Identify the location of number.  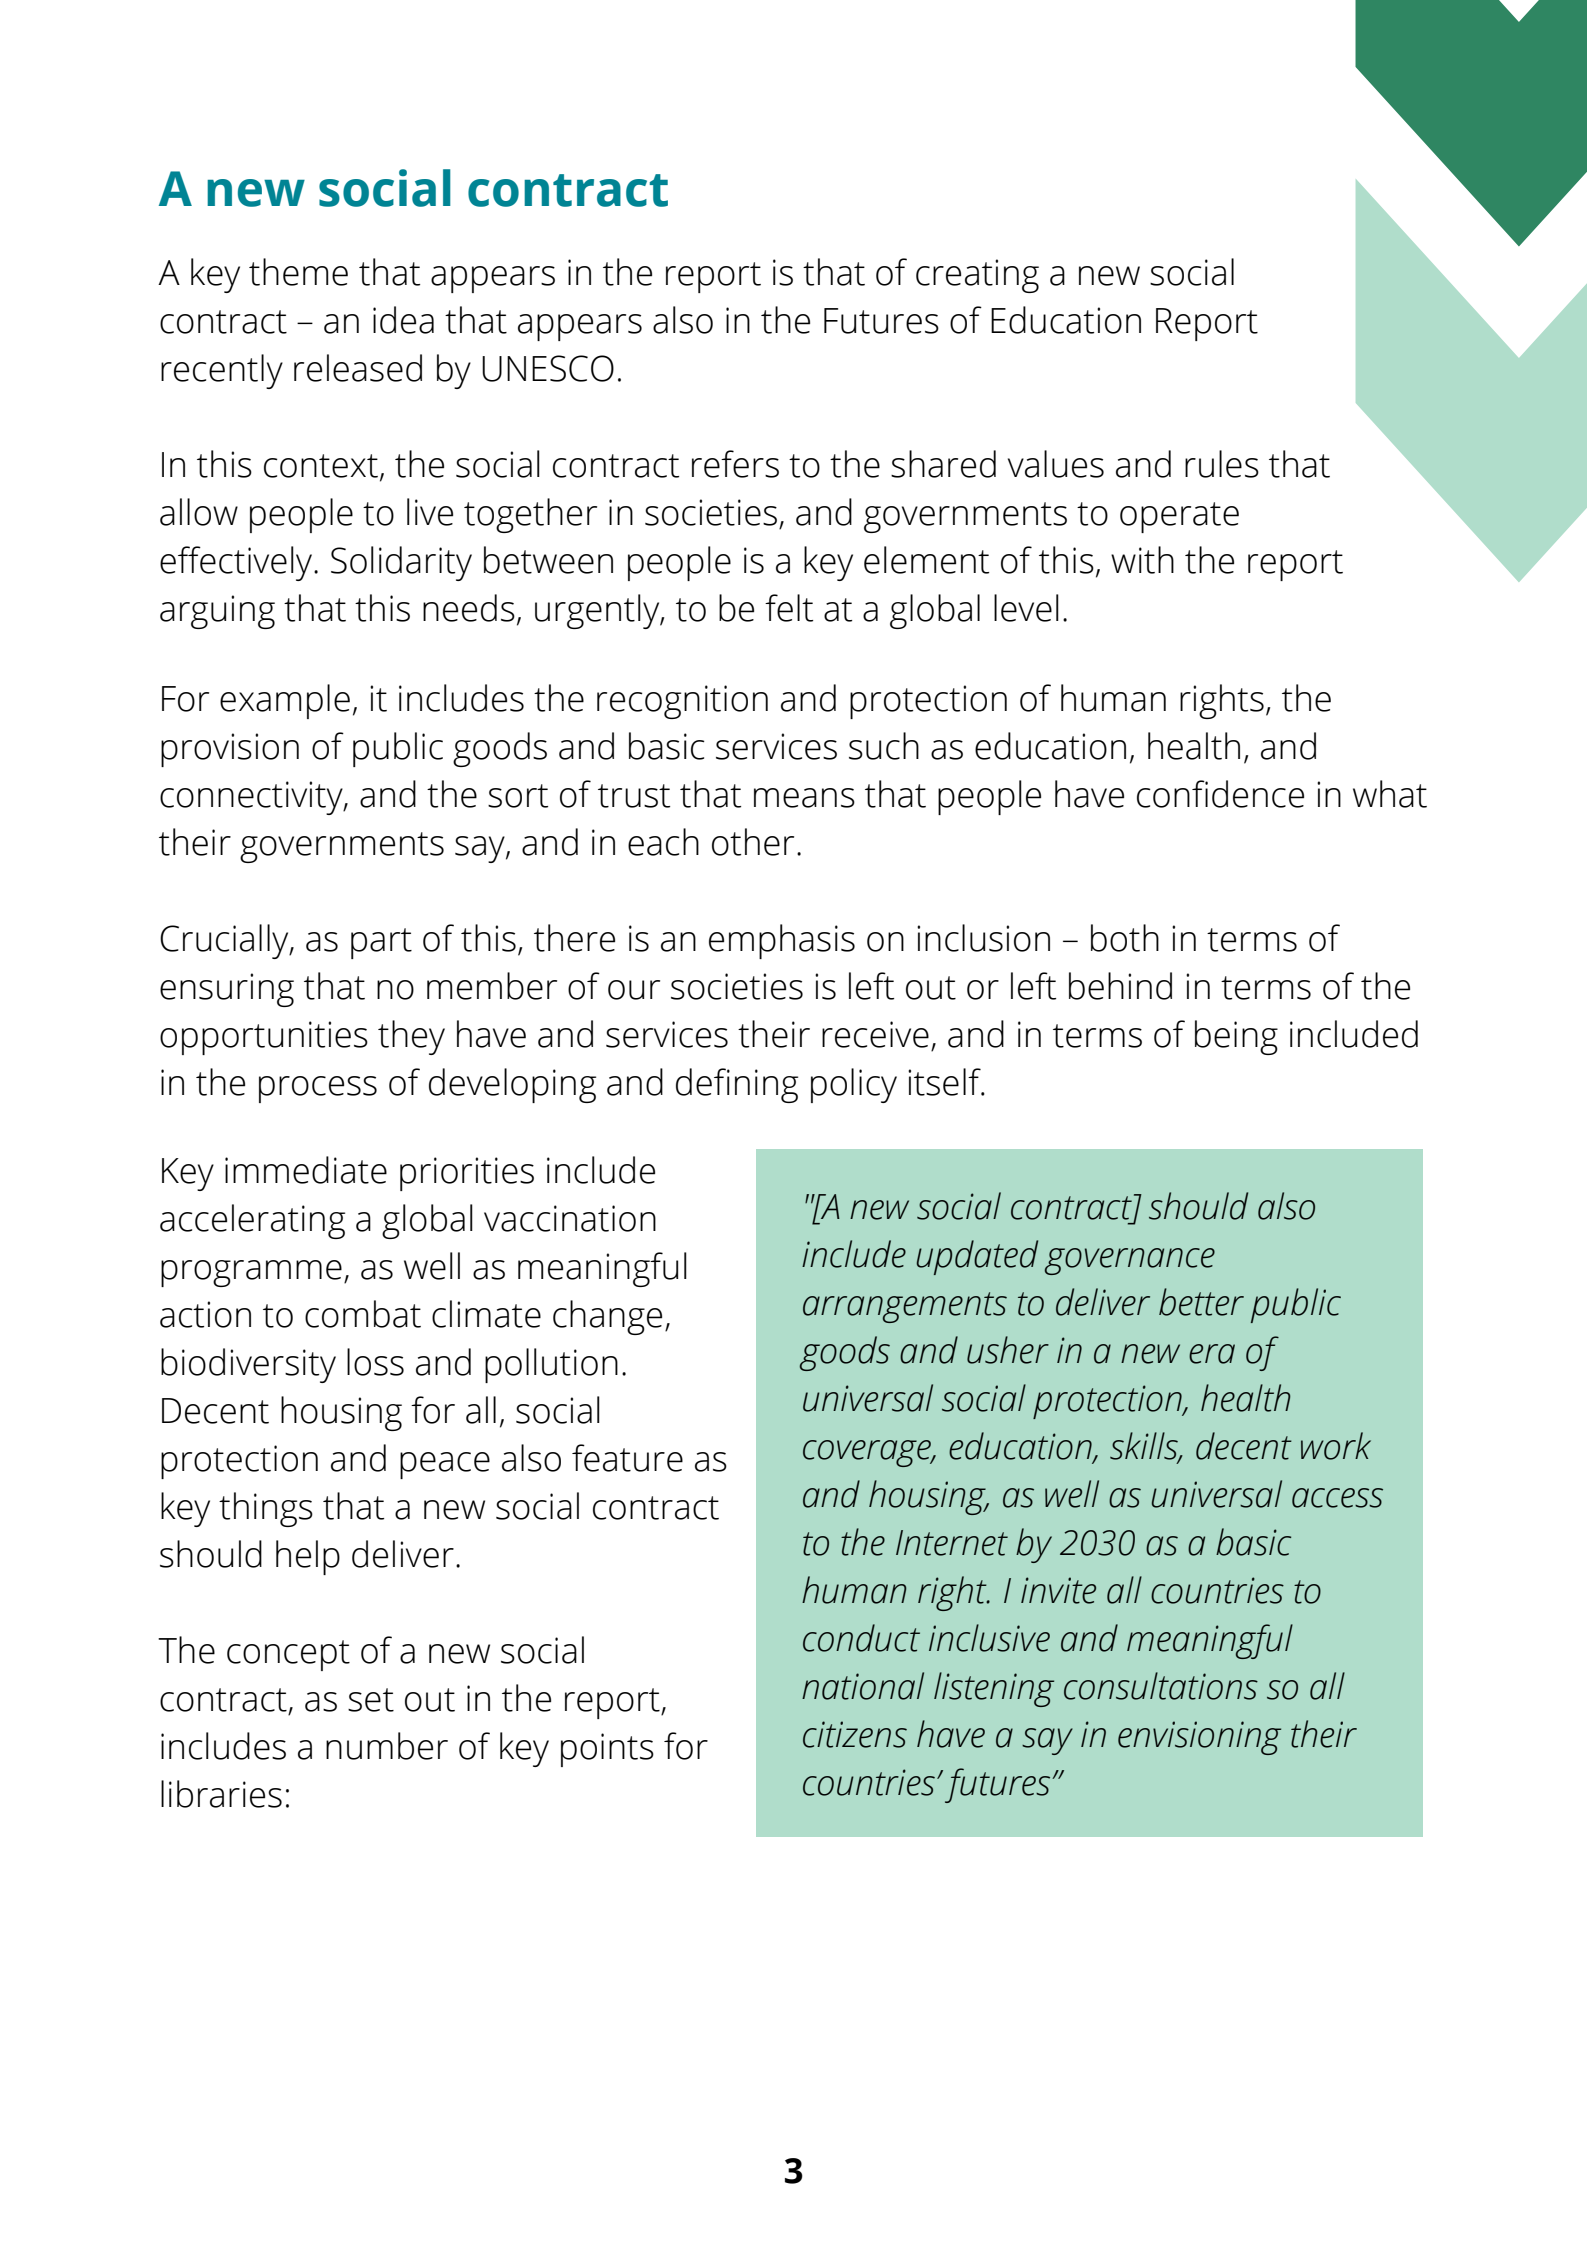
(387, 1746).
